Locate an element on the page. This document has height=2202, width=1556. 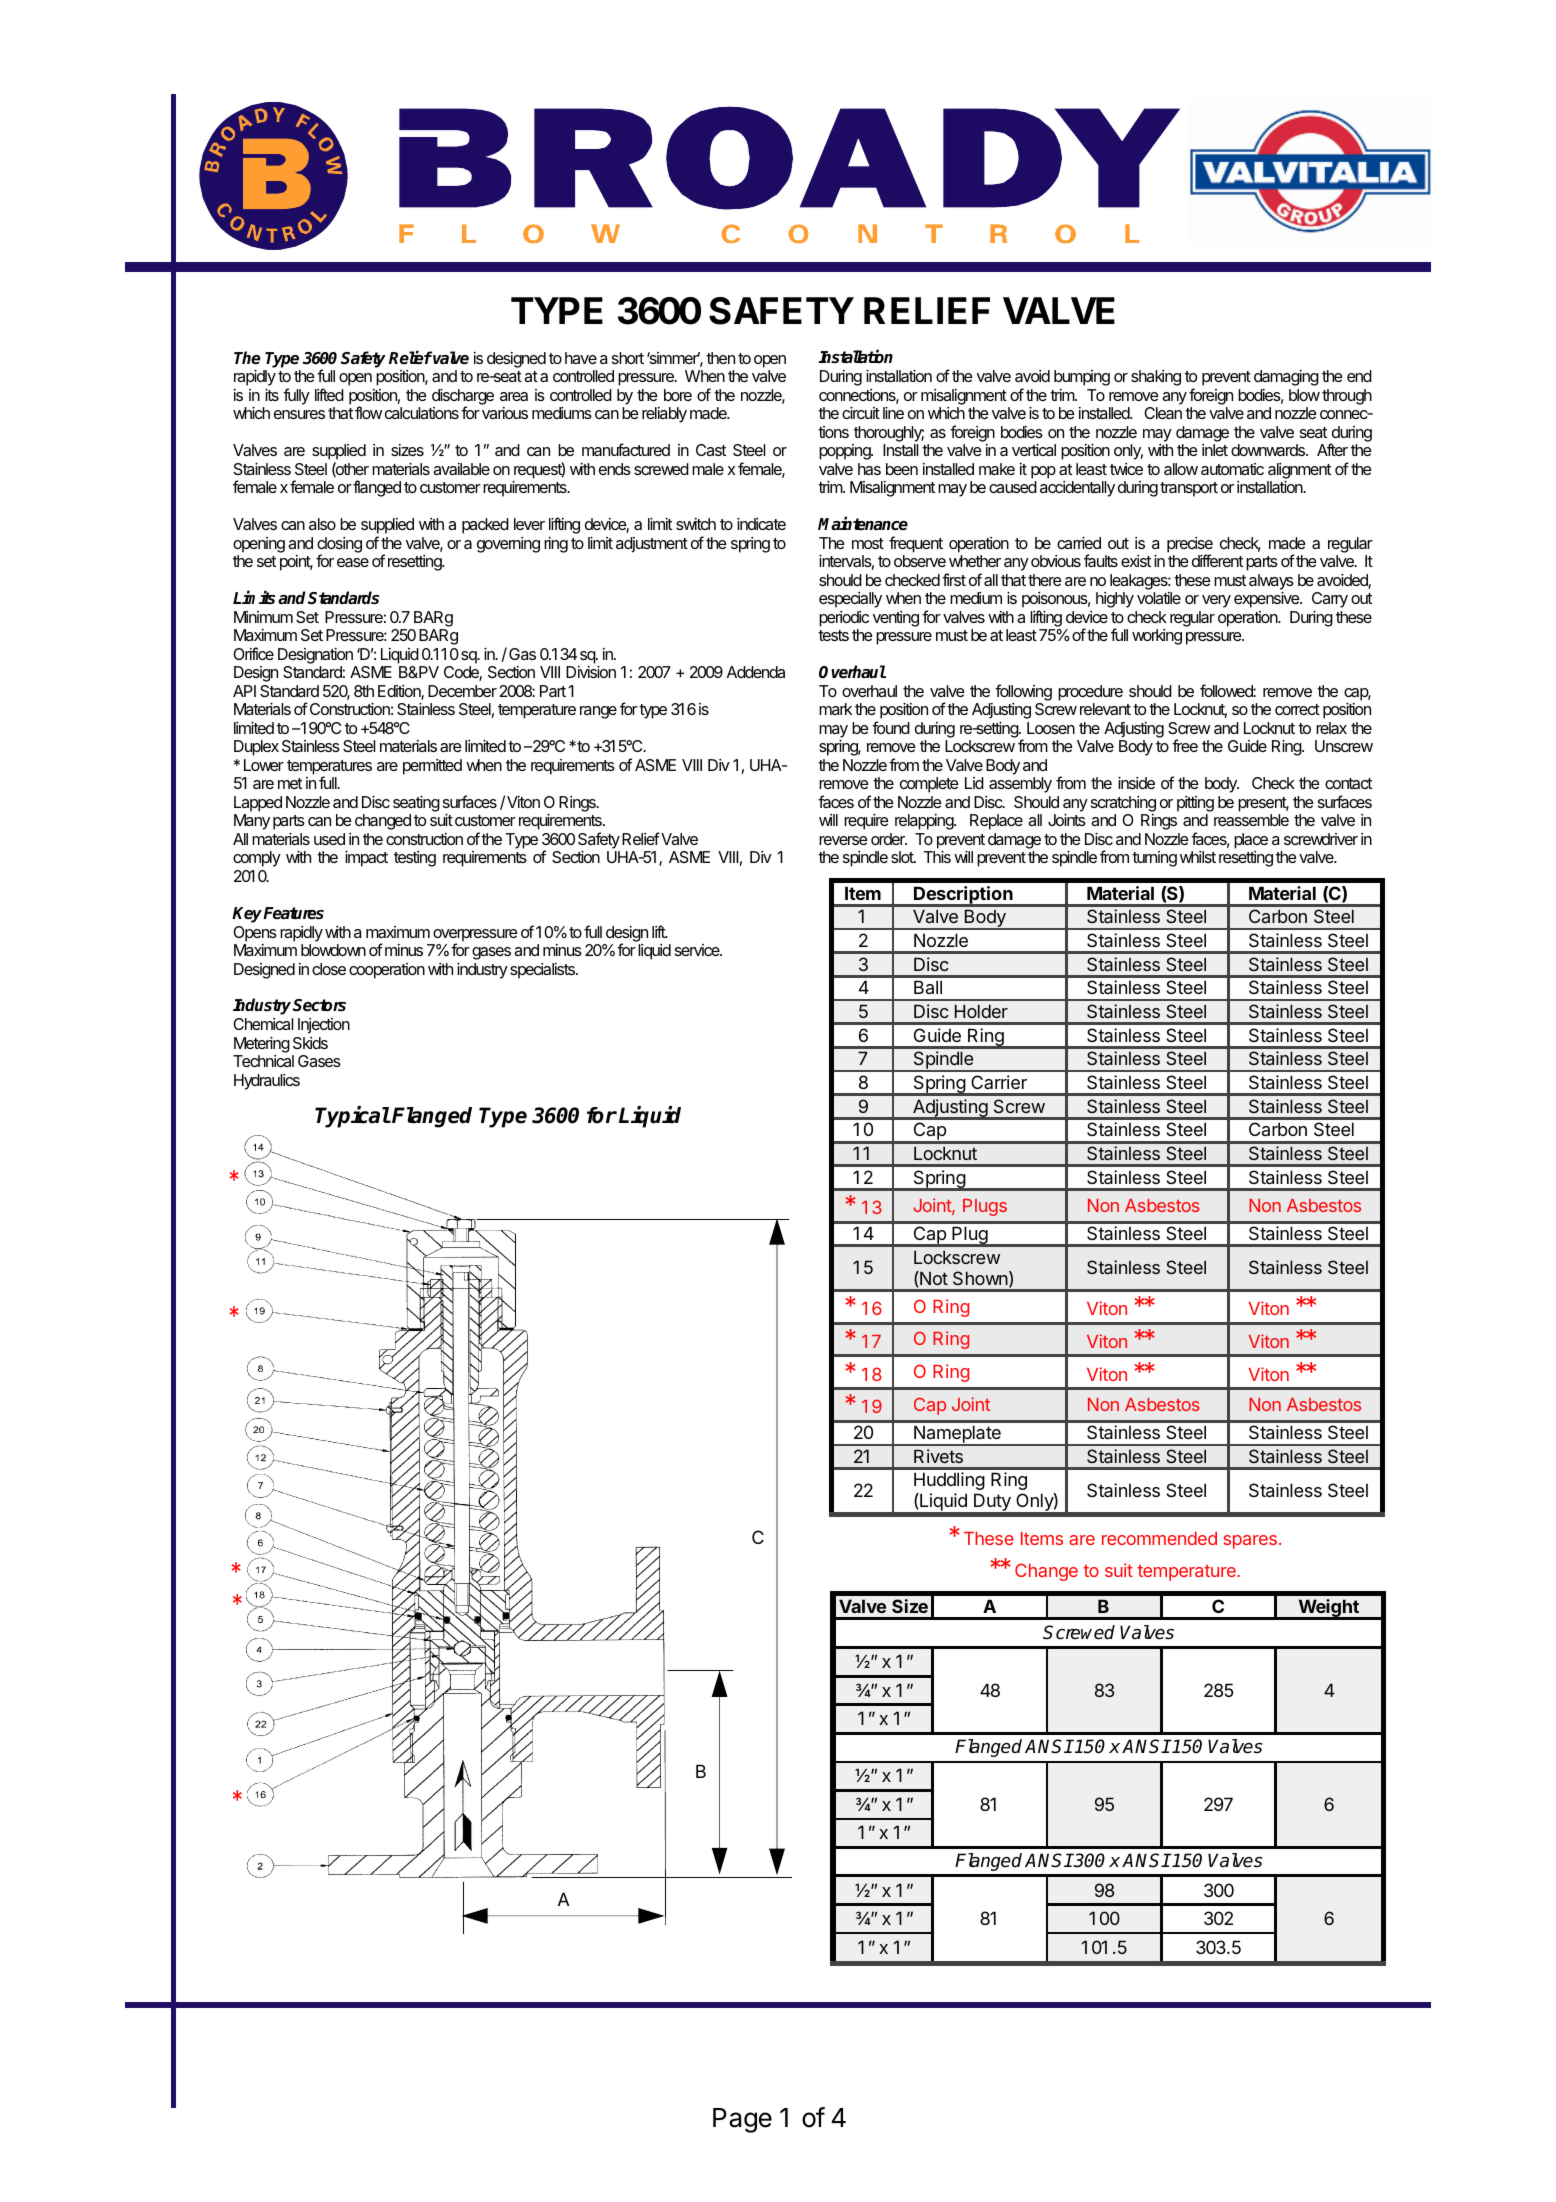
Page is located at coordinates (742, 2120).
